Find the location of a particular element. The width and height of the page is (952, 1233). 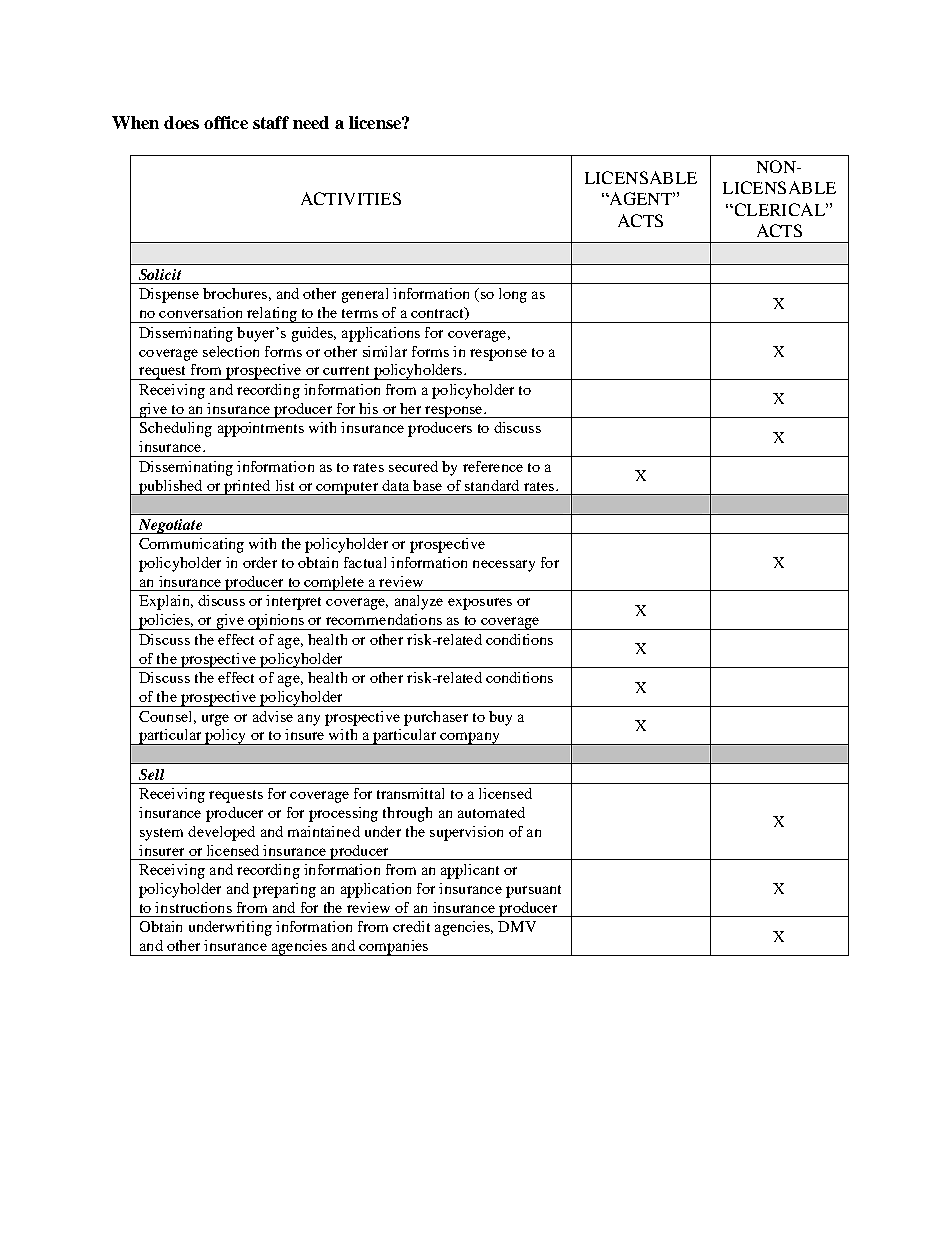

reference is located at coordinates (493, 466).
